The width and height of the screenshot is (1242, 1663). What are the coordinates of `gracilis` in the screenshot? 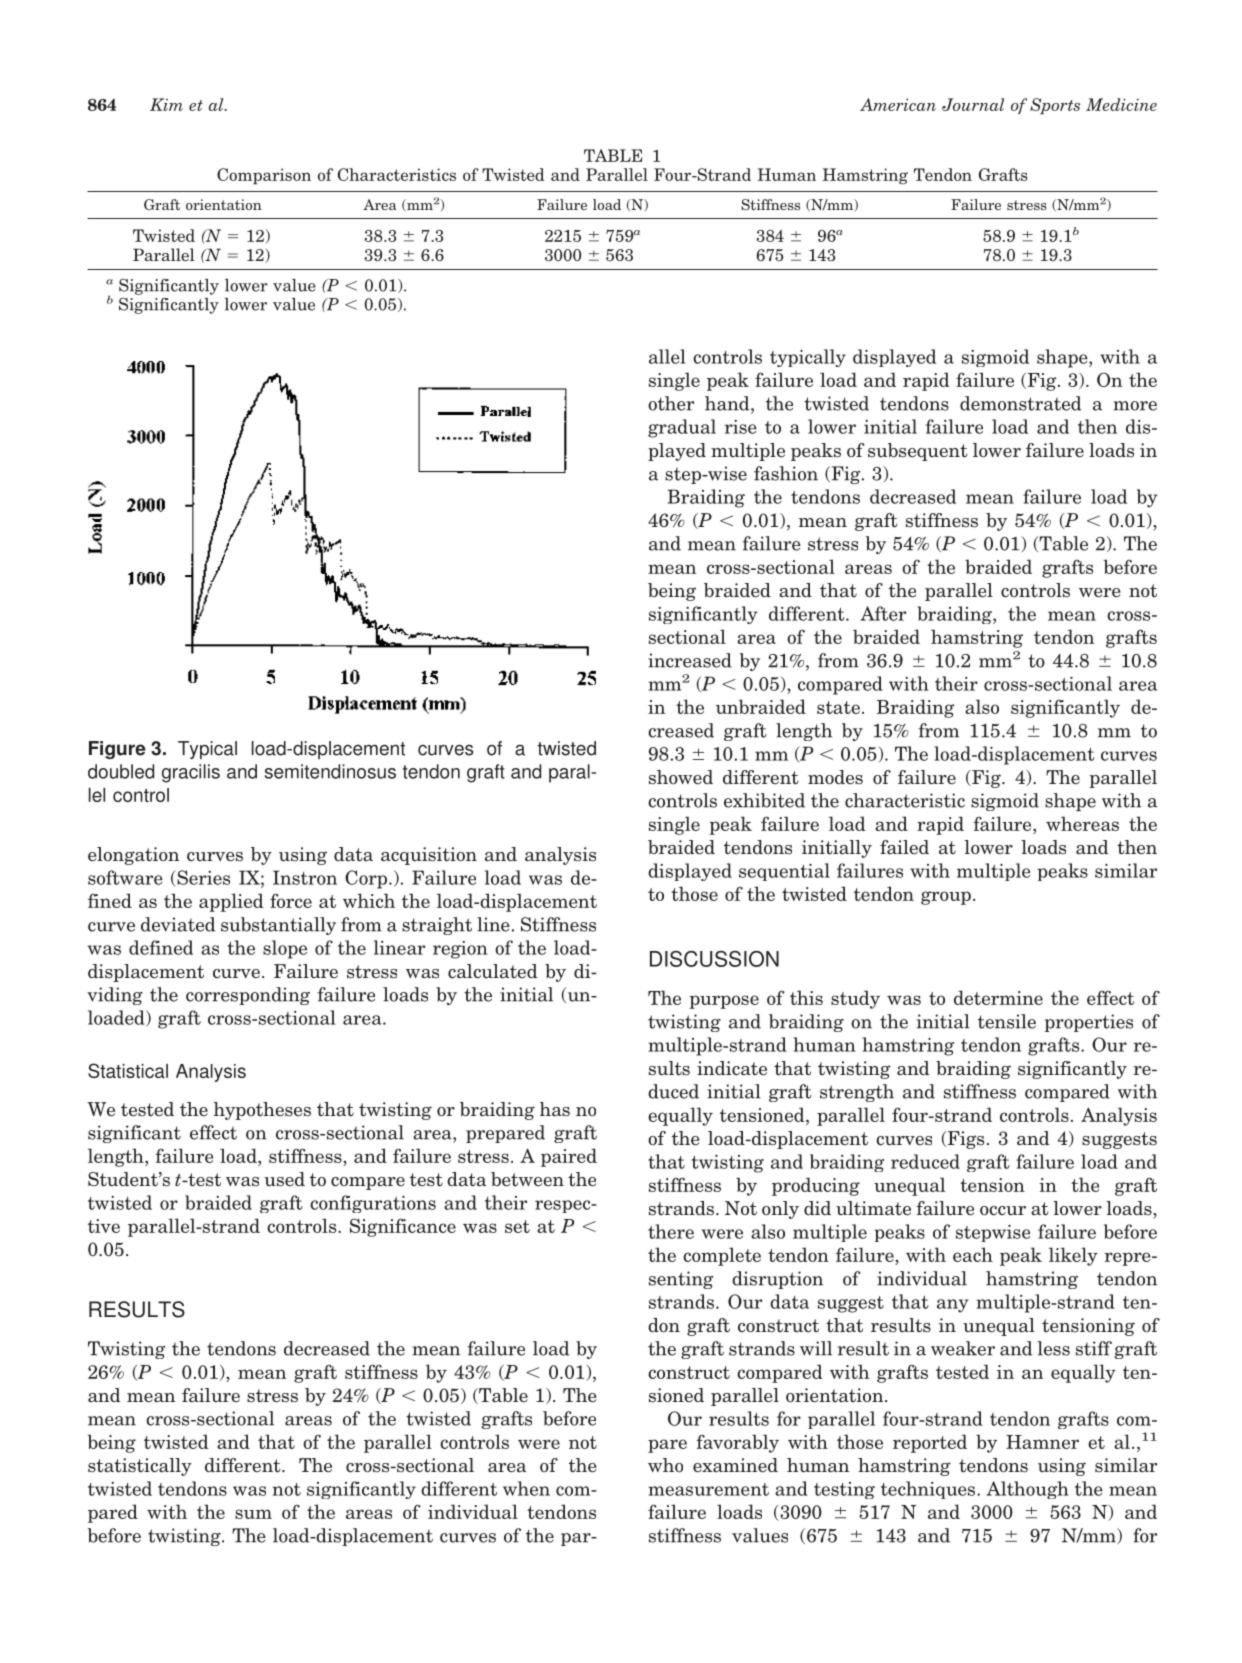 It's located at (191, 773).
